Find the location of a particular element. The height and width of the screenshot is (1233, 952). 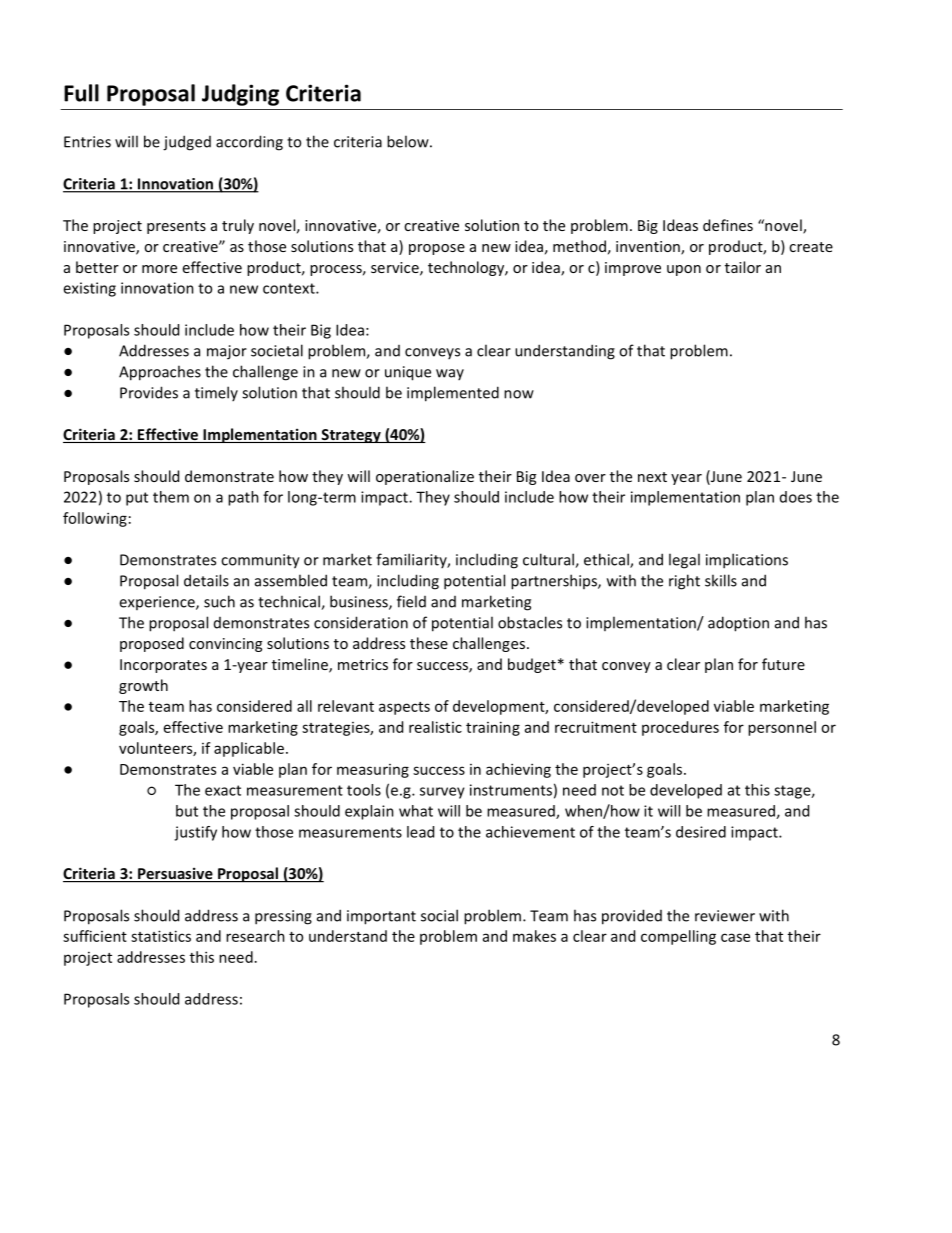

reviewer is located at coordinates (725, 916).
